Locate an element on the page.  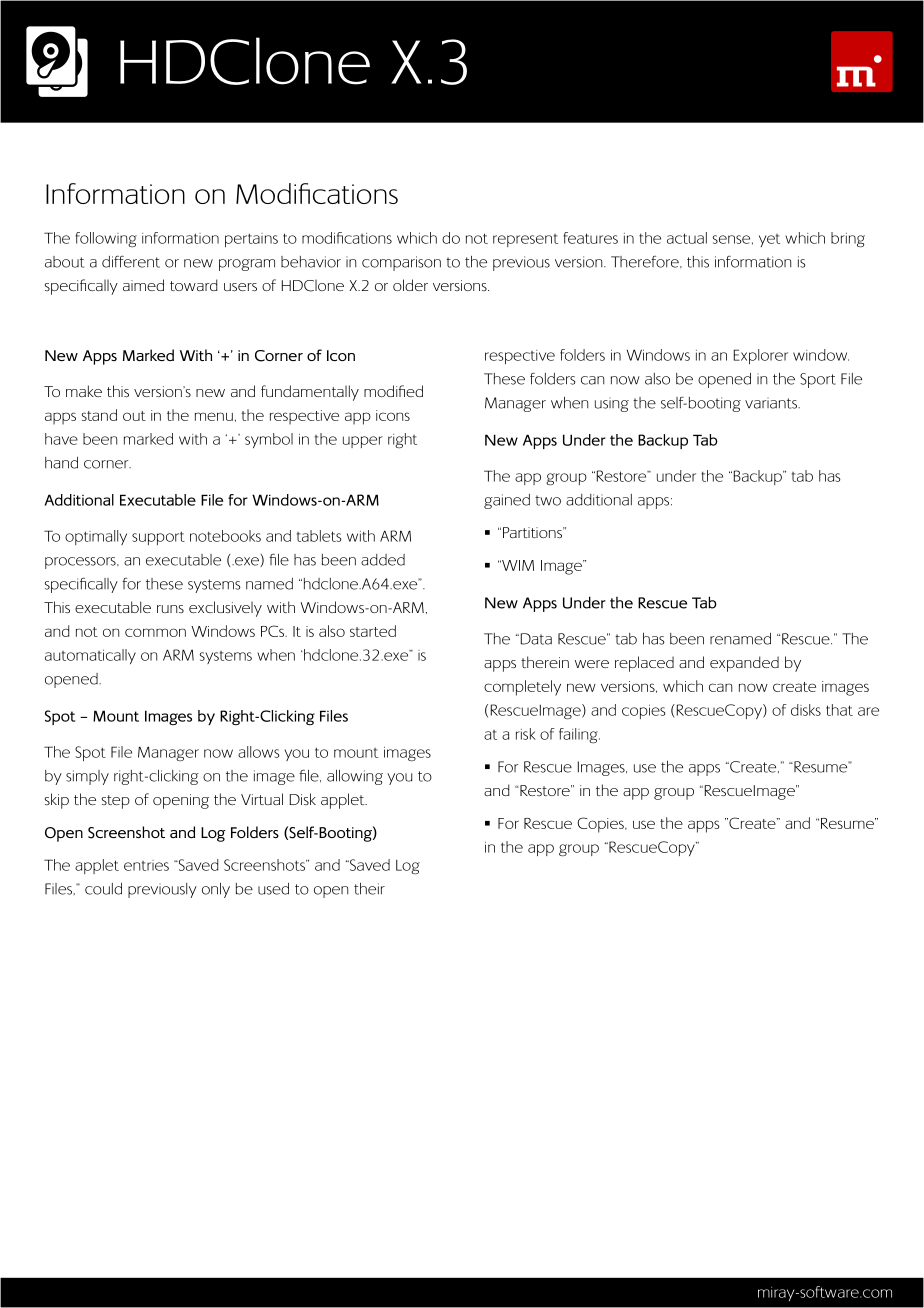
expanded is located at coordinates (744, 664).
